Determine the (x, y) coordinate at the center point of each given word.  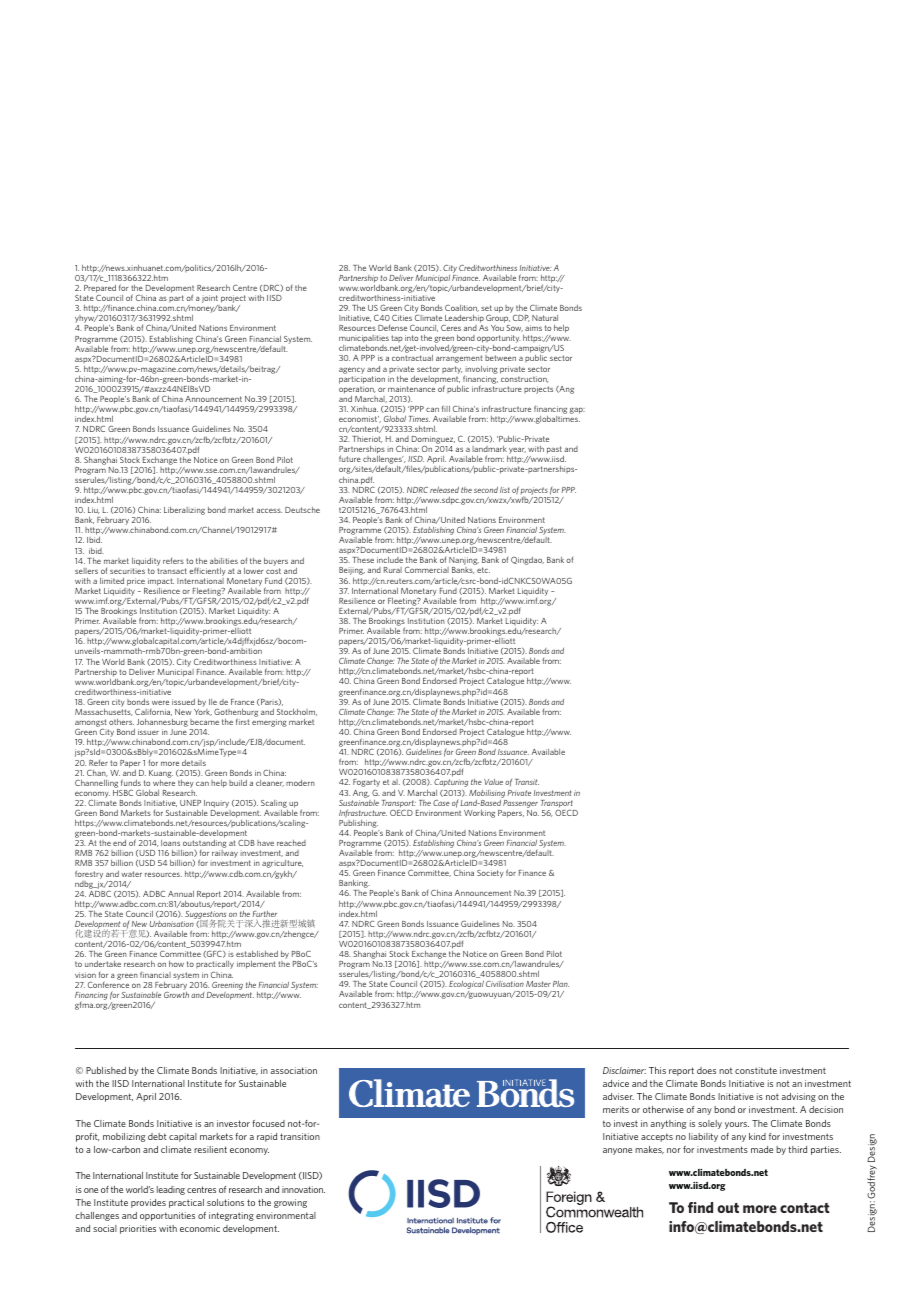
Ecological (466, 986)
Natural (545, 318)
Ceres (451, 327)
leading (171, 1190)
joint (211, 300)
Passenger (520, 802)
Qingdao (527, 561)
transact (172, 571)
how (176, 964)
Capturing (451, 784)
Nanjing (463, 562)
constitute (756, 1070)
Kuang (161, 774)
